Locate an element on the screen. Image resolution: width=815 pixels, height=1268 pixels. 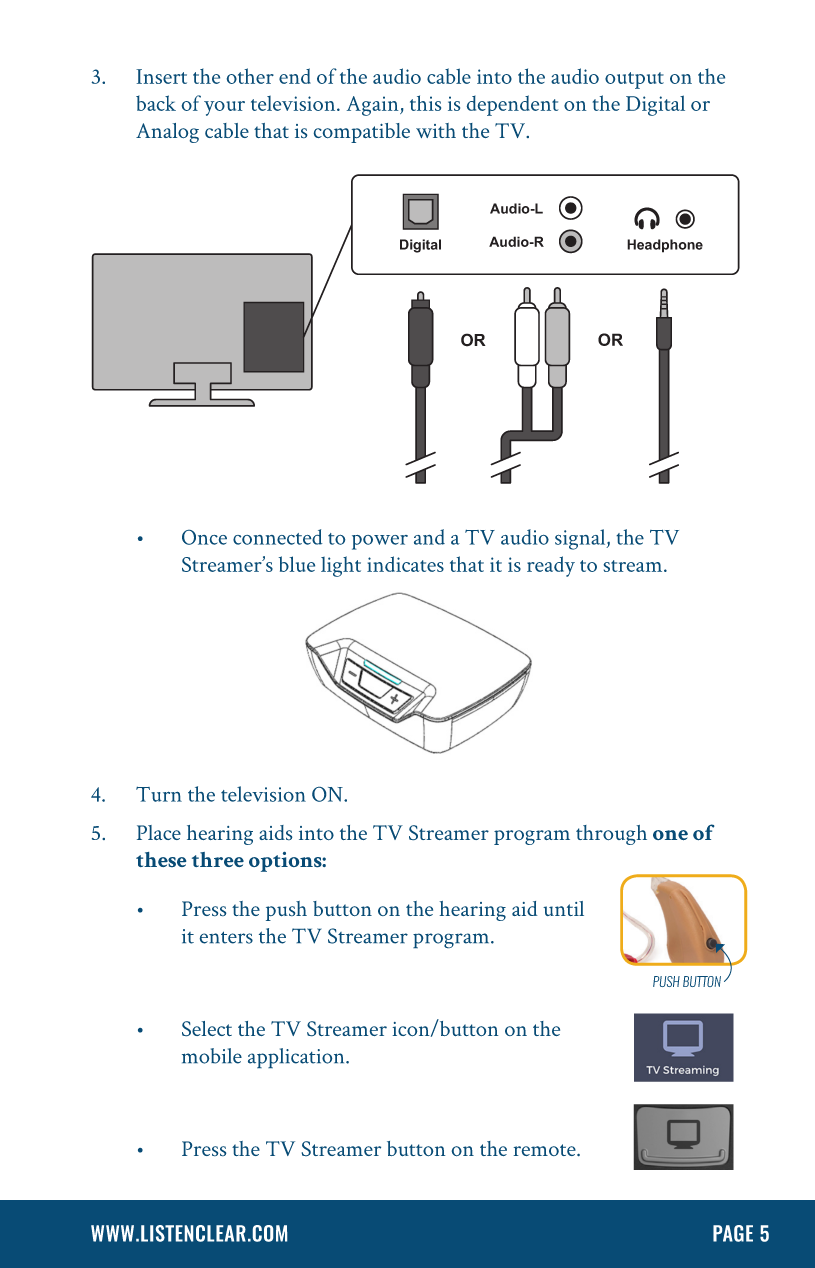
through is located at coordinates (611, 835).
